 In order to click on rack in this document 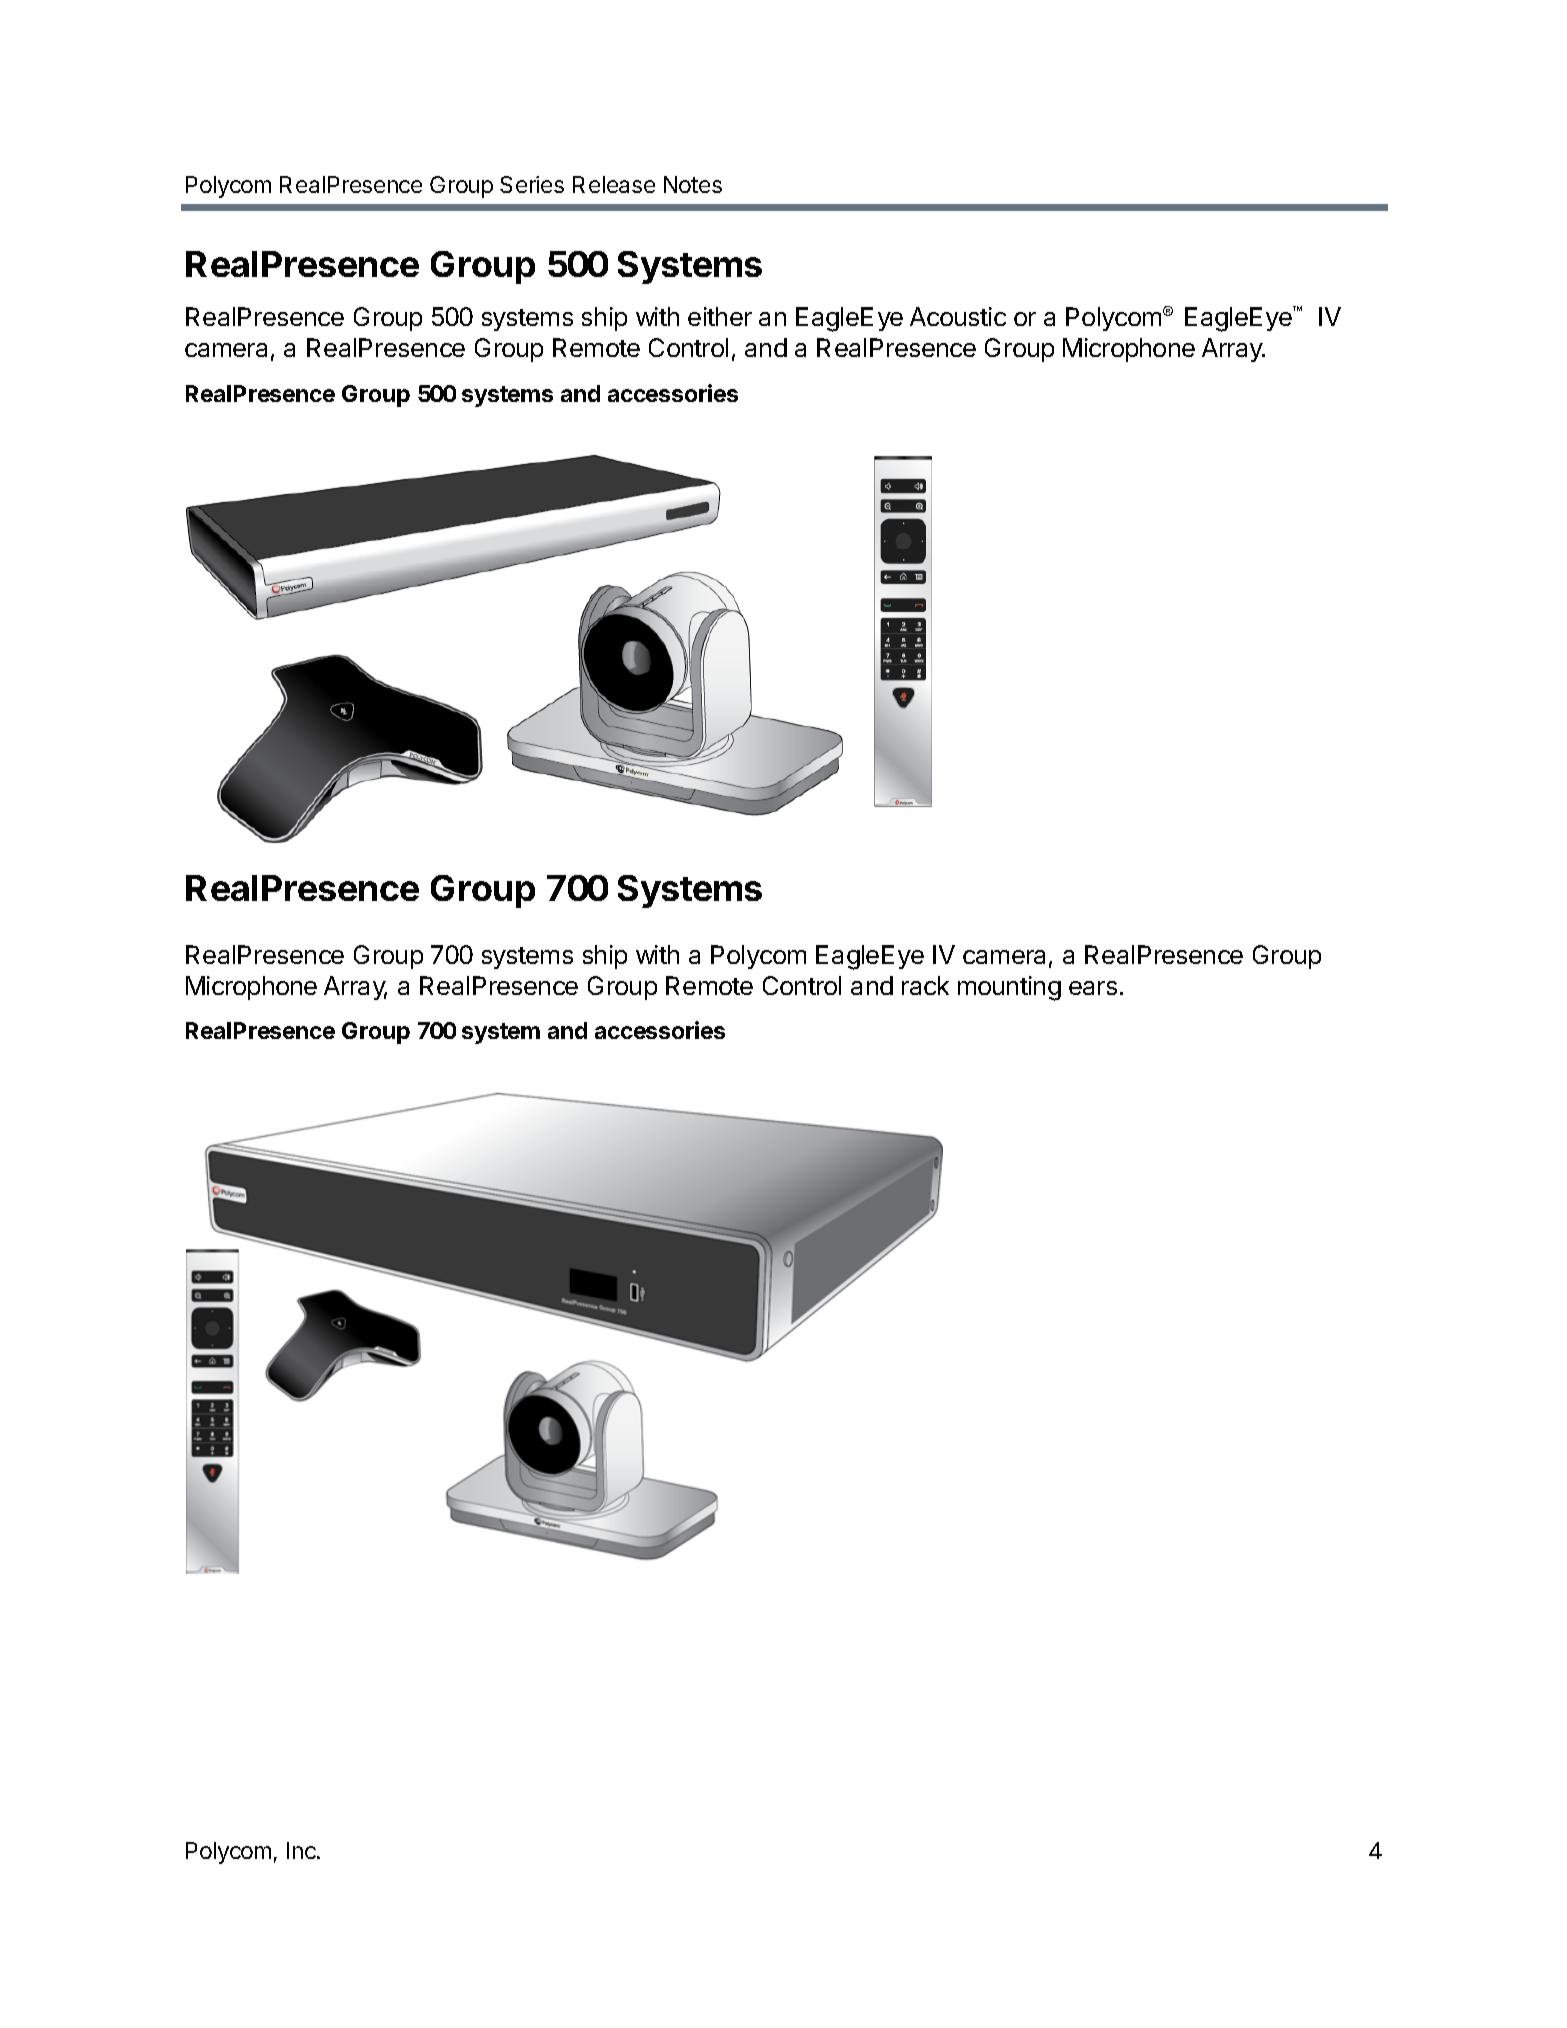, I will do `click(925, 985)`.
